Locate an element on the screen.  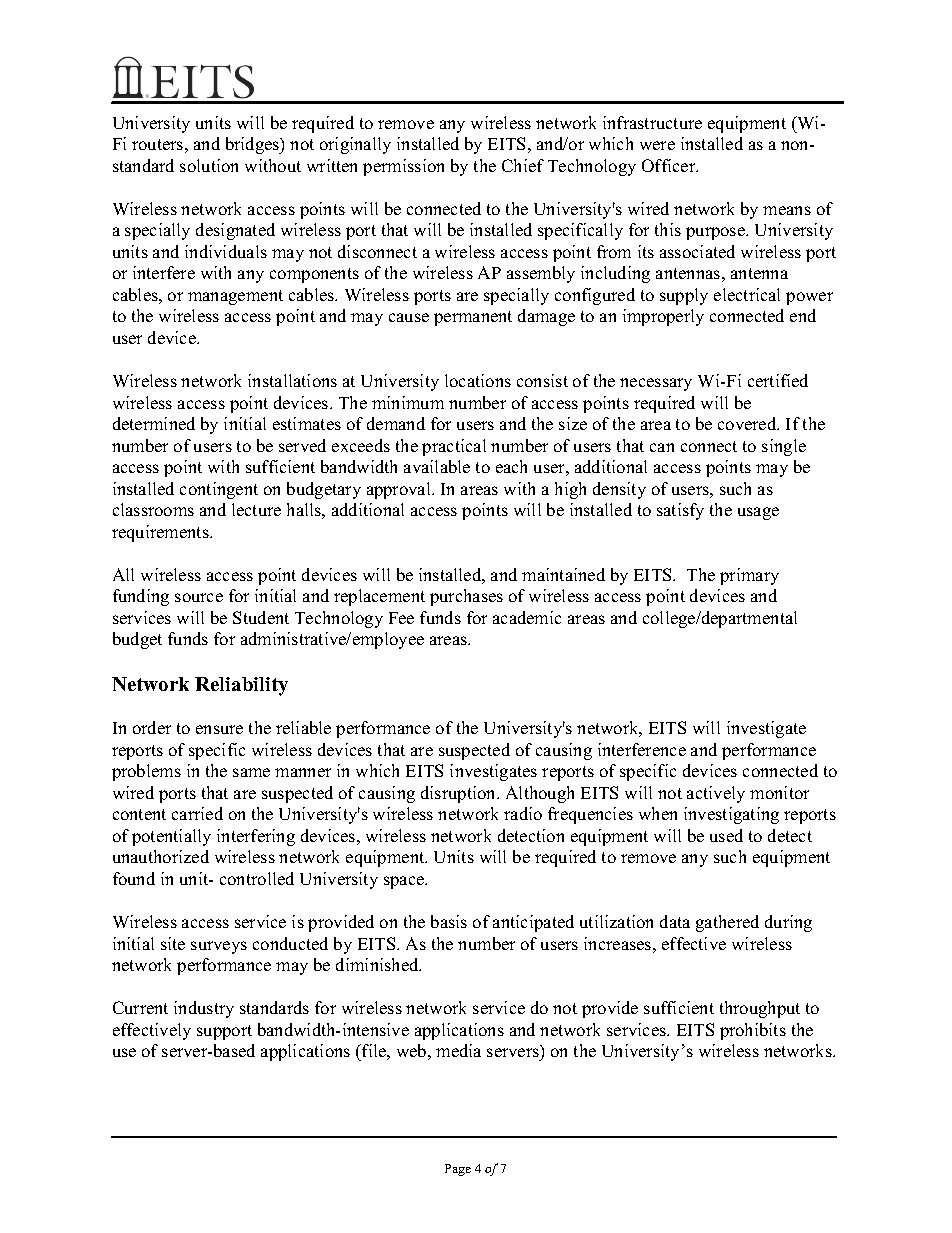
disruption is located at coordinates (460, 794).
